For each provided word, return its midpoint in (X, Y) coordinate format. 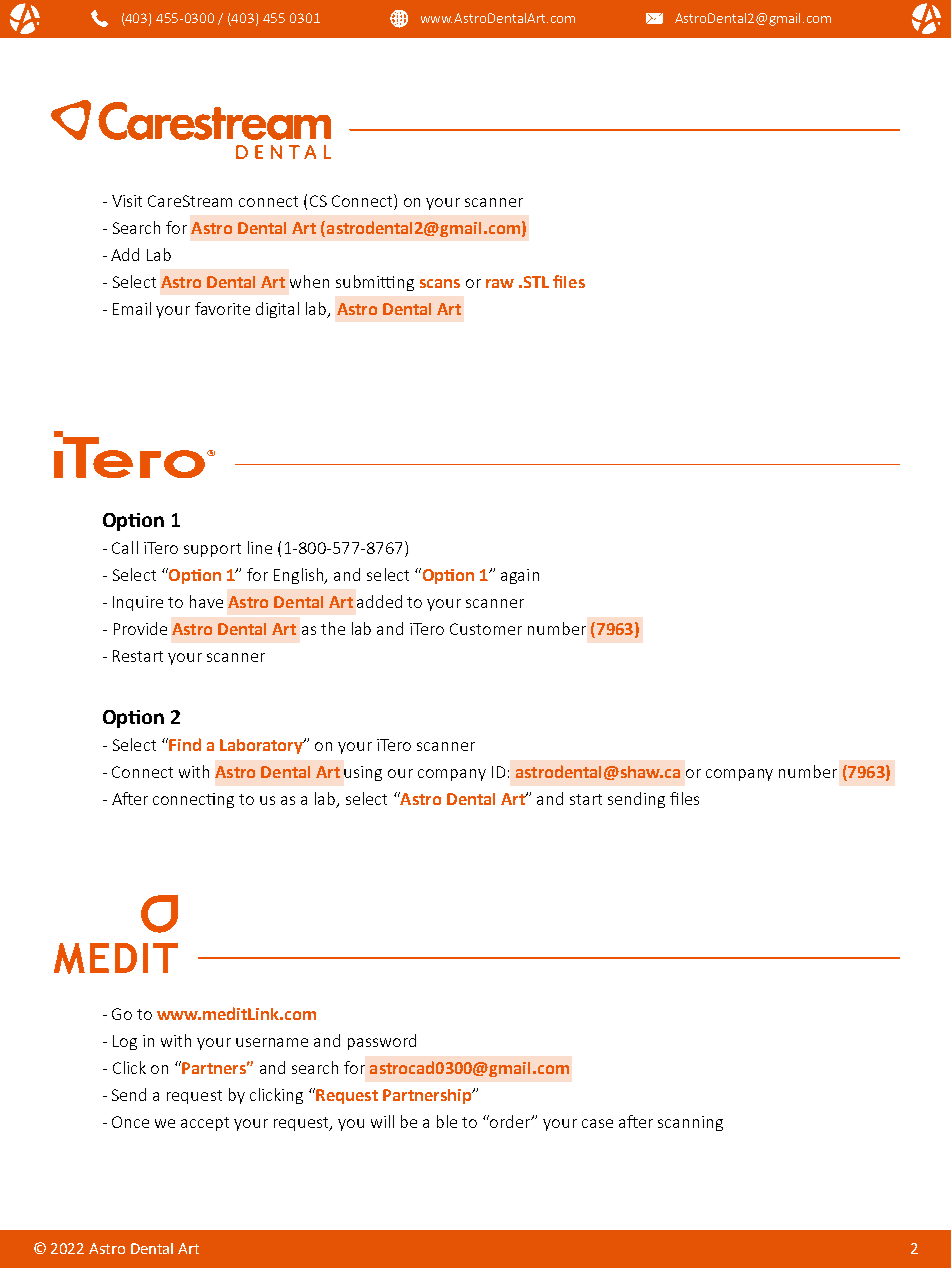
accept (205, 1124)
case (597, 1123)
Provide (140, 628)
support (212, 550)
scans (440, 283)
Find (184, 744)
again (520, 576)
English (300, 576)
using (363, 773)
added (379, 601)
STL (536, 282)
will (382, 1121)
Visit (127, 201)
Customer (486, 629)
